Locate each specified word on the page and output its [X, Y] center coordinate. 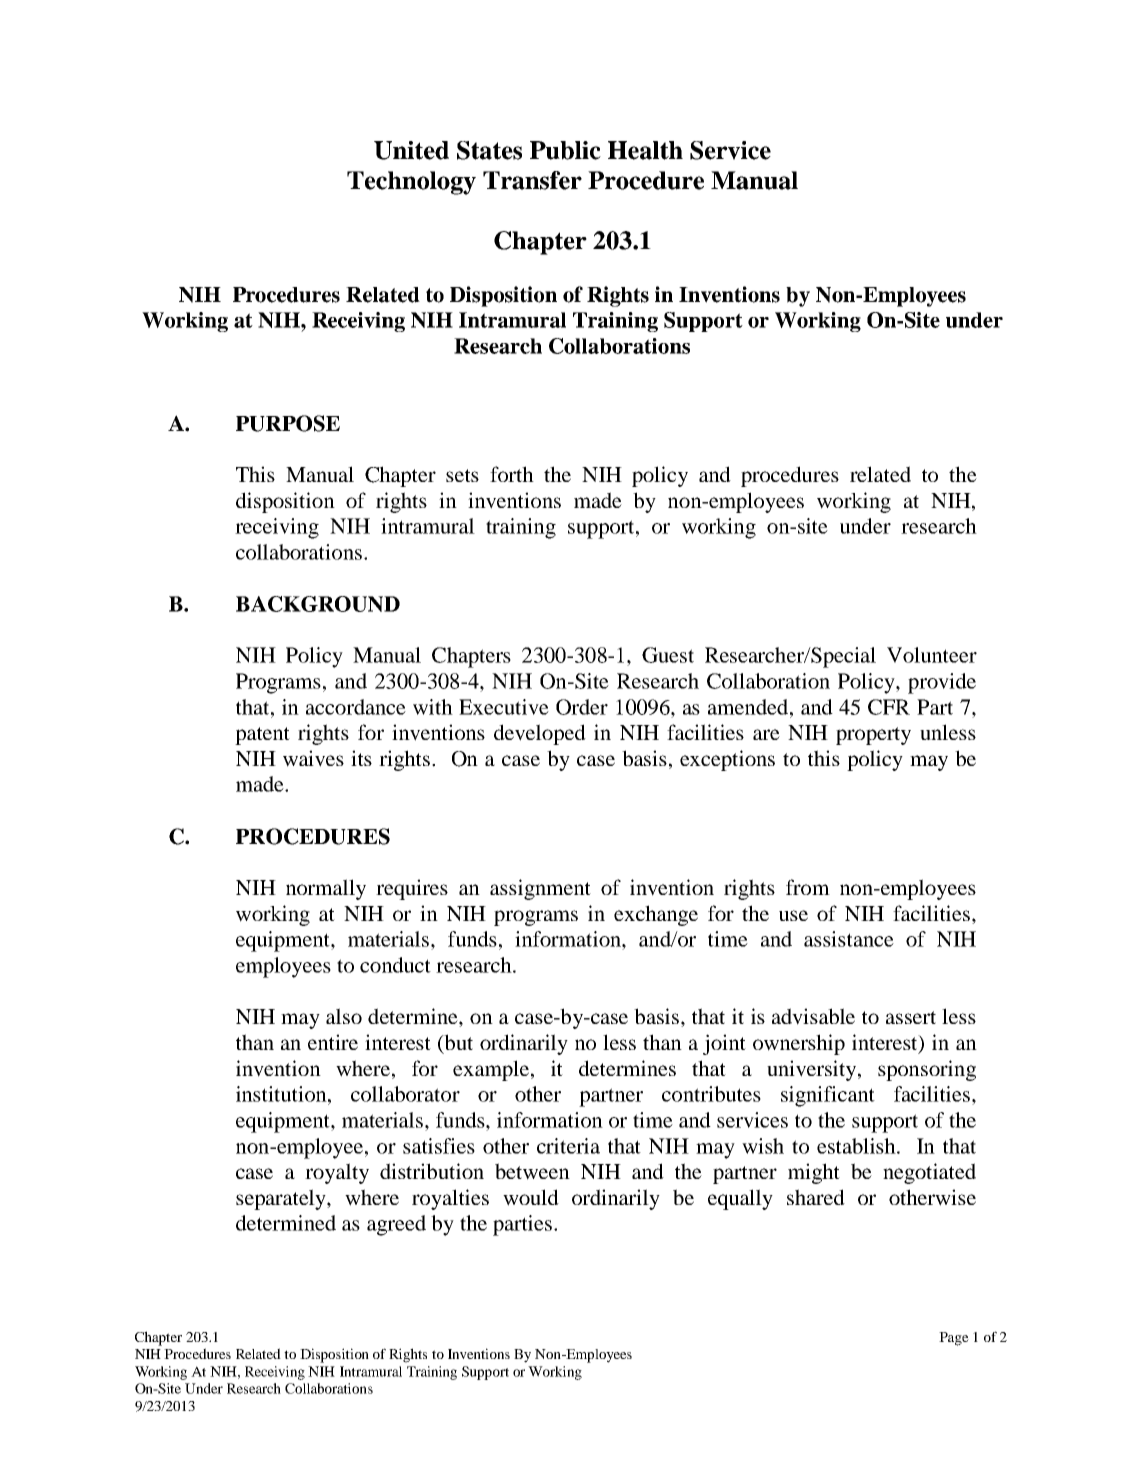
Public [565, 150]
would [531, 1197]
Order [582, 707]
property [873, 736]
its [361, 758]
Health [645, 150]
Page [954, 1339]
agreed [396, 1225]
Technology [411, 183]
